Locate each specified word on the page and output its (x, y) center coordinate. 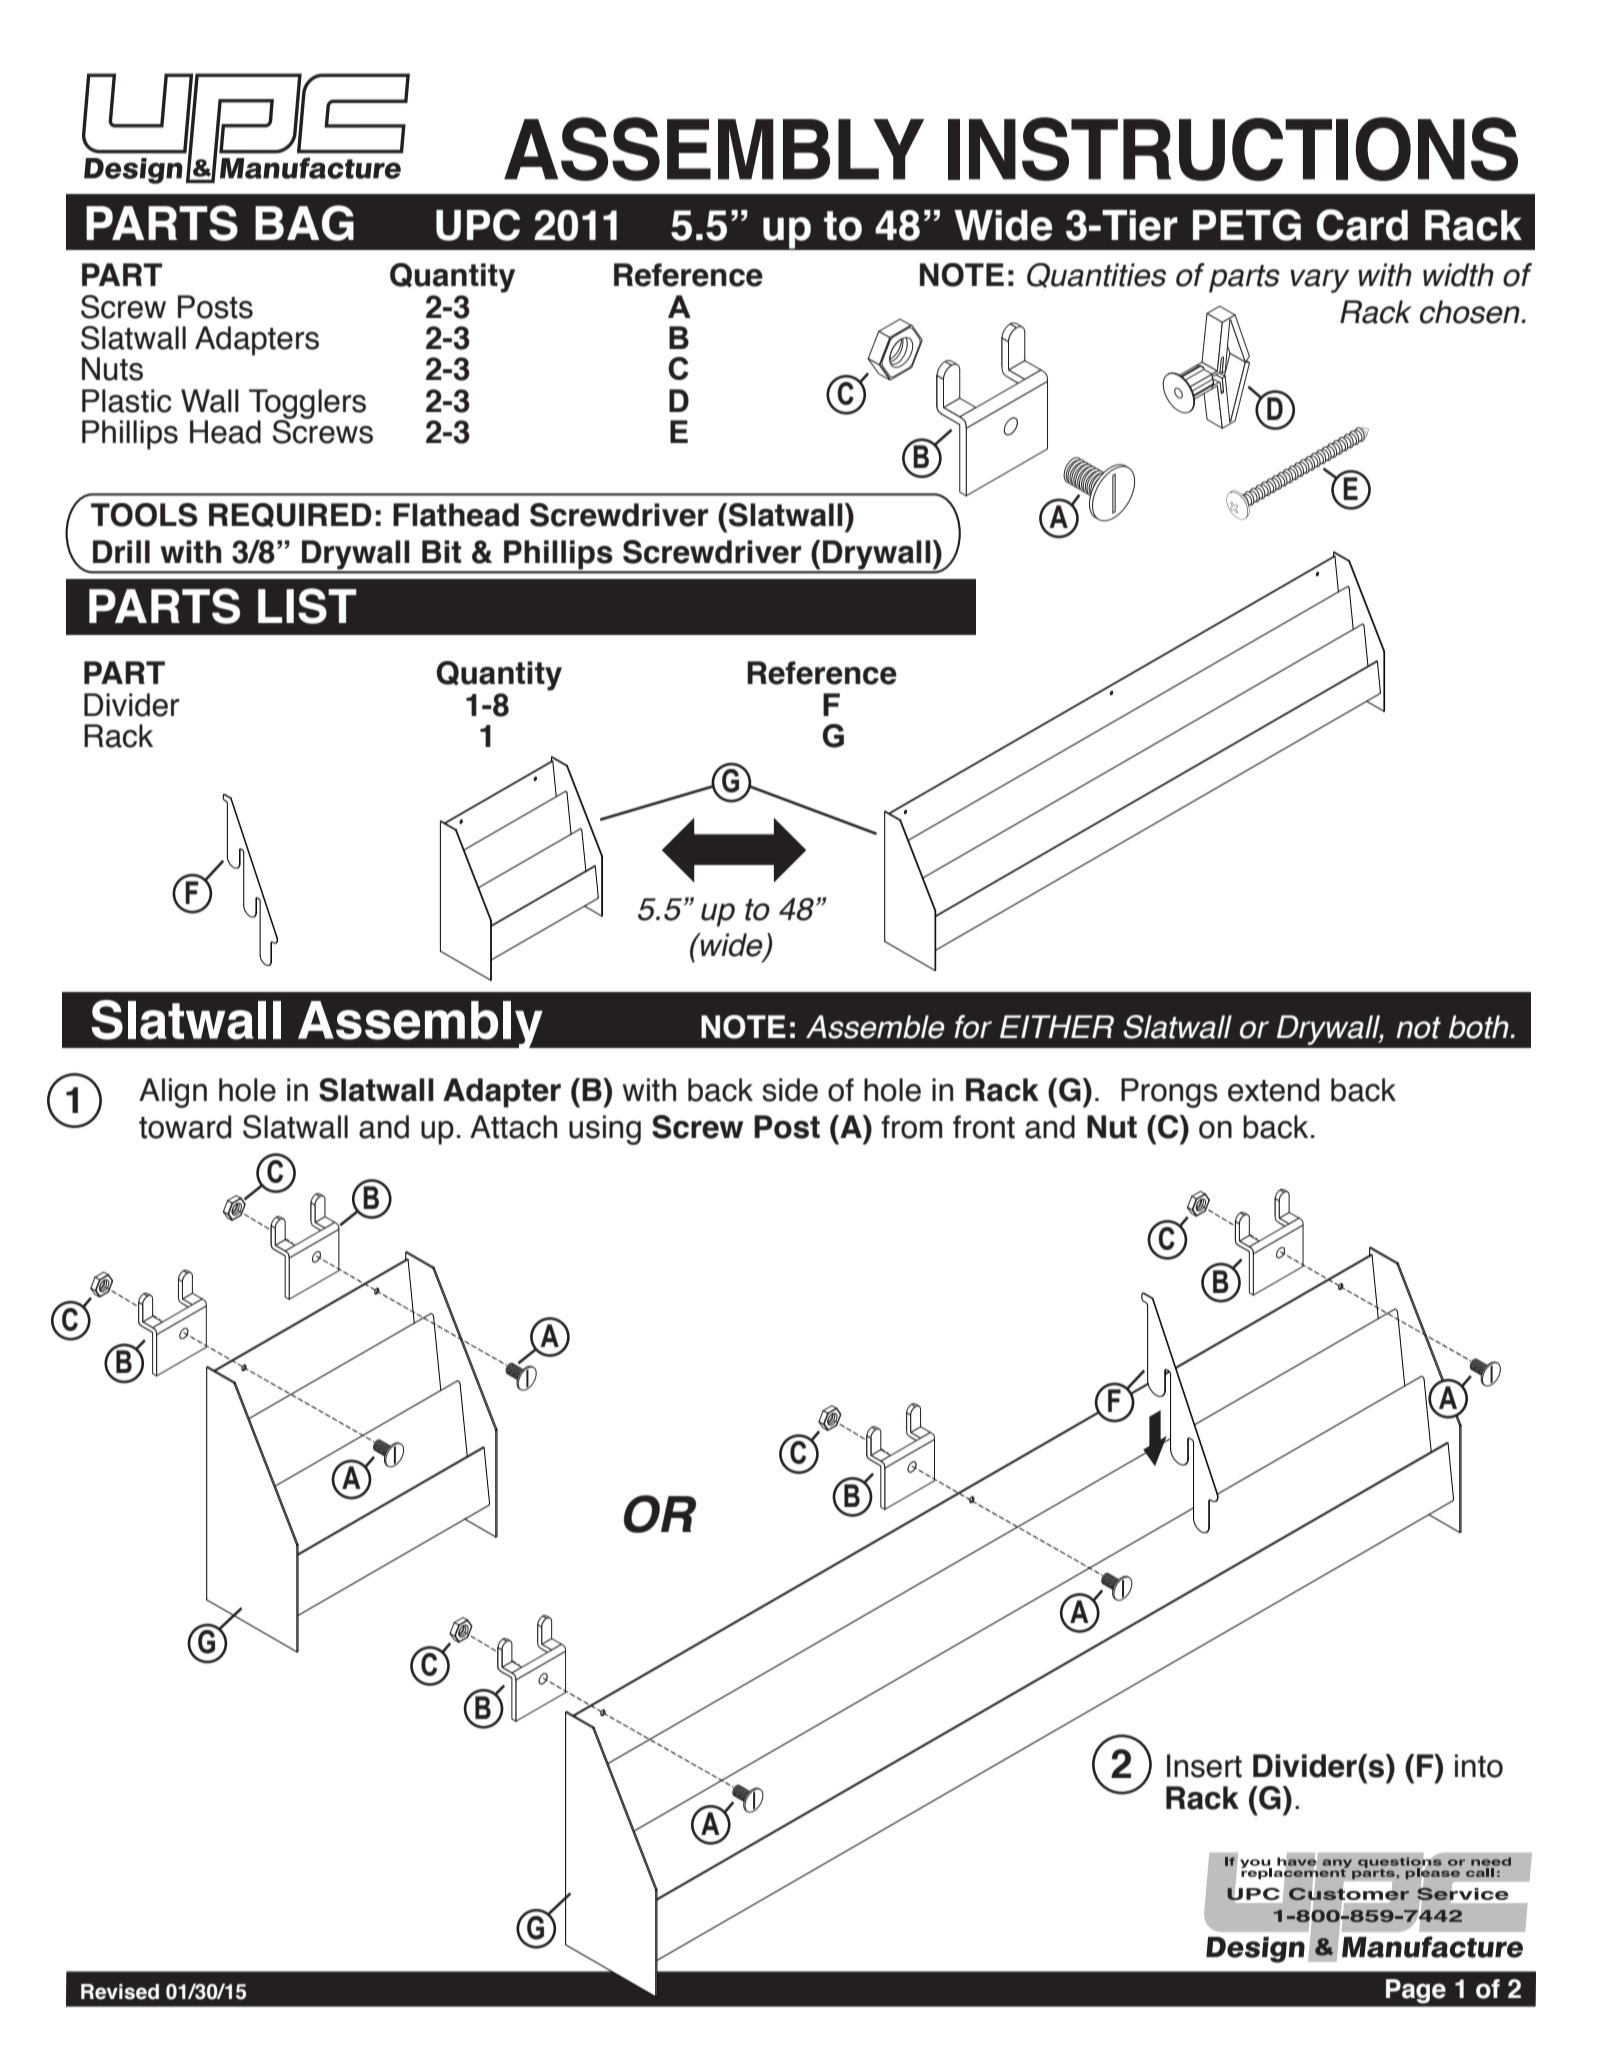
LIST (307, 606)
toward (185, 1127)
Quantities (1096, 275)
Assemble (875, 1027)
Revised (120, 1992)
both (1480, 1027)
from (911, 1127)
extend (1273, 1090)
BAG (304, 223)
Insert (1204, 1766)
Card (1362, 225)
